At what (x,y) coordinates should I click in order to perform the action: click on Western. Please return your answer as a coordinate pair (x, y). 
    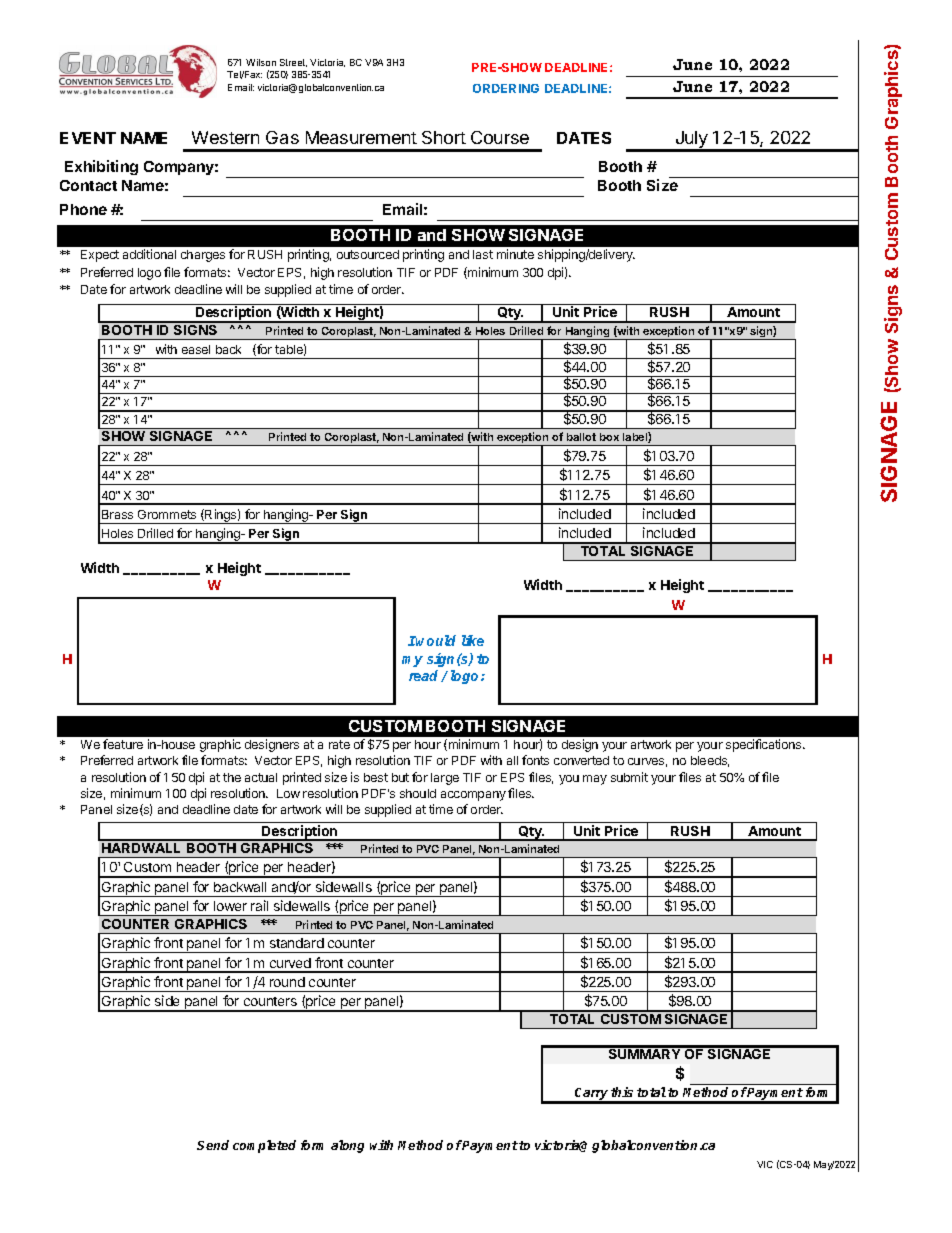
    Looking at the image, I should click on (225, 137).
